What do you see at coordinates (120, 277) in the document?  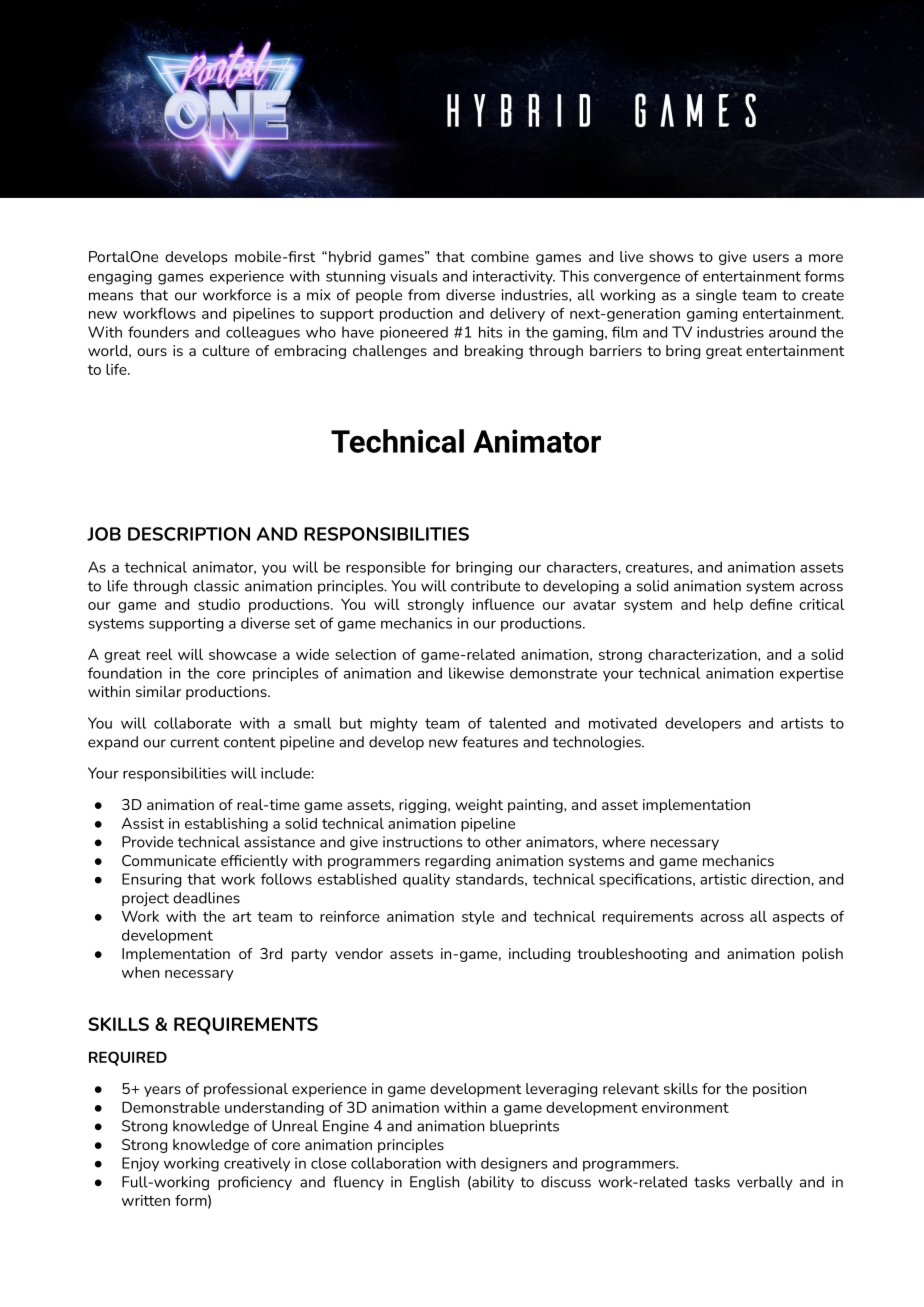 I see `engaging` at bounding box center [120, 277].
